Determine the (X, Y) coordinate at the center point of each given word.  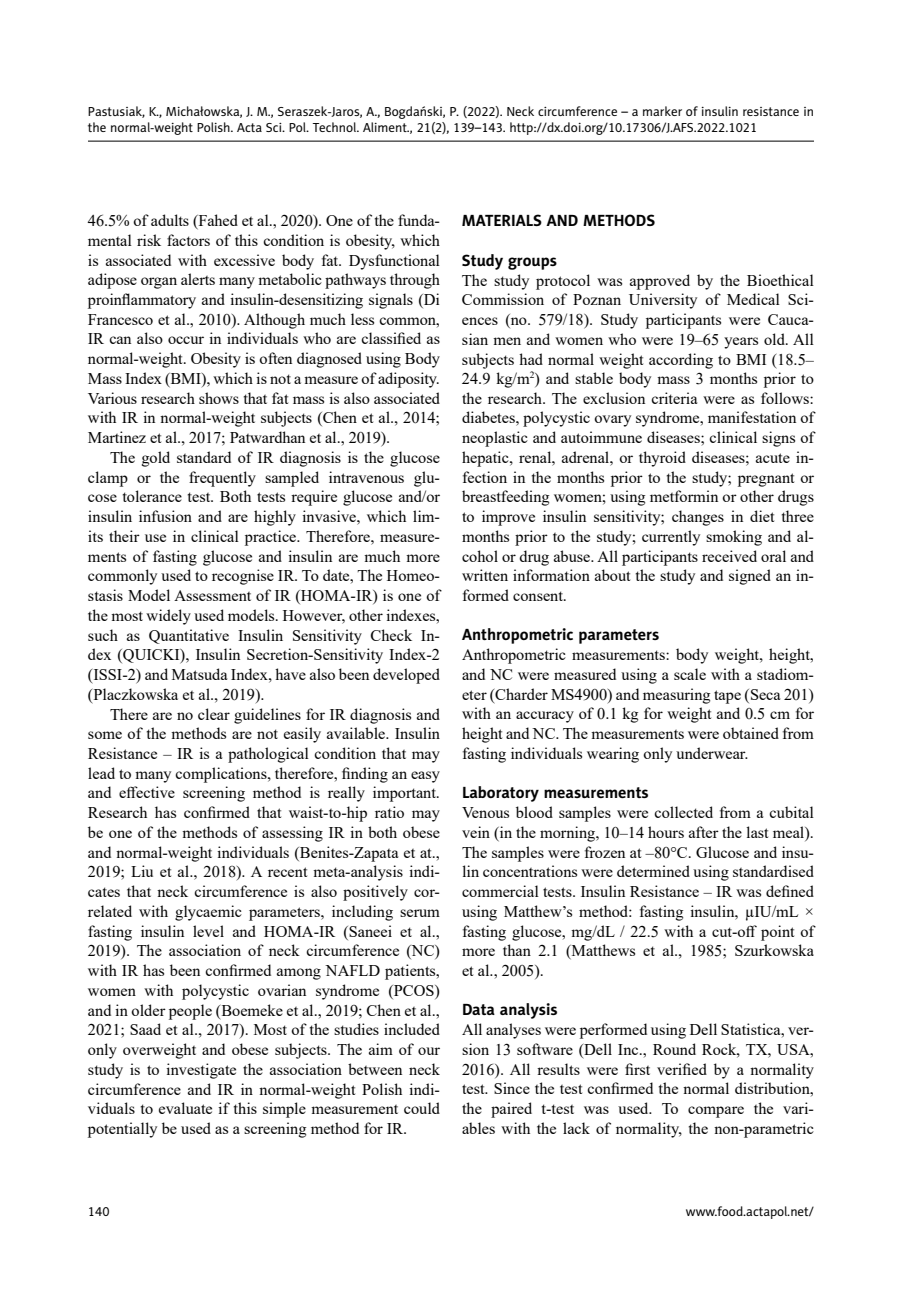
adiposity (408, 380)
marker (662, 111)
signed (750, 577)
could (422, 1108)
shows (219, 398)
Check (391, 635)
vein (476, 832)
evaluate (185, 1108)
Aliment (386, 127)
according (681, 361)
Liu (142, 871)
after (704, 832)
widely (168, 617)
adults (170, 220)
